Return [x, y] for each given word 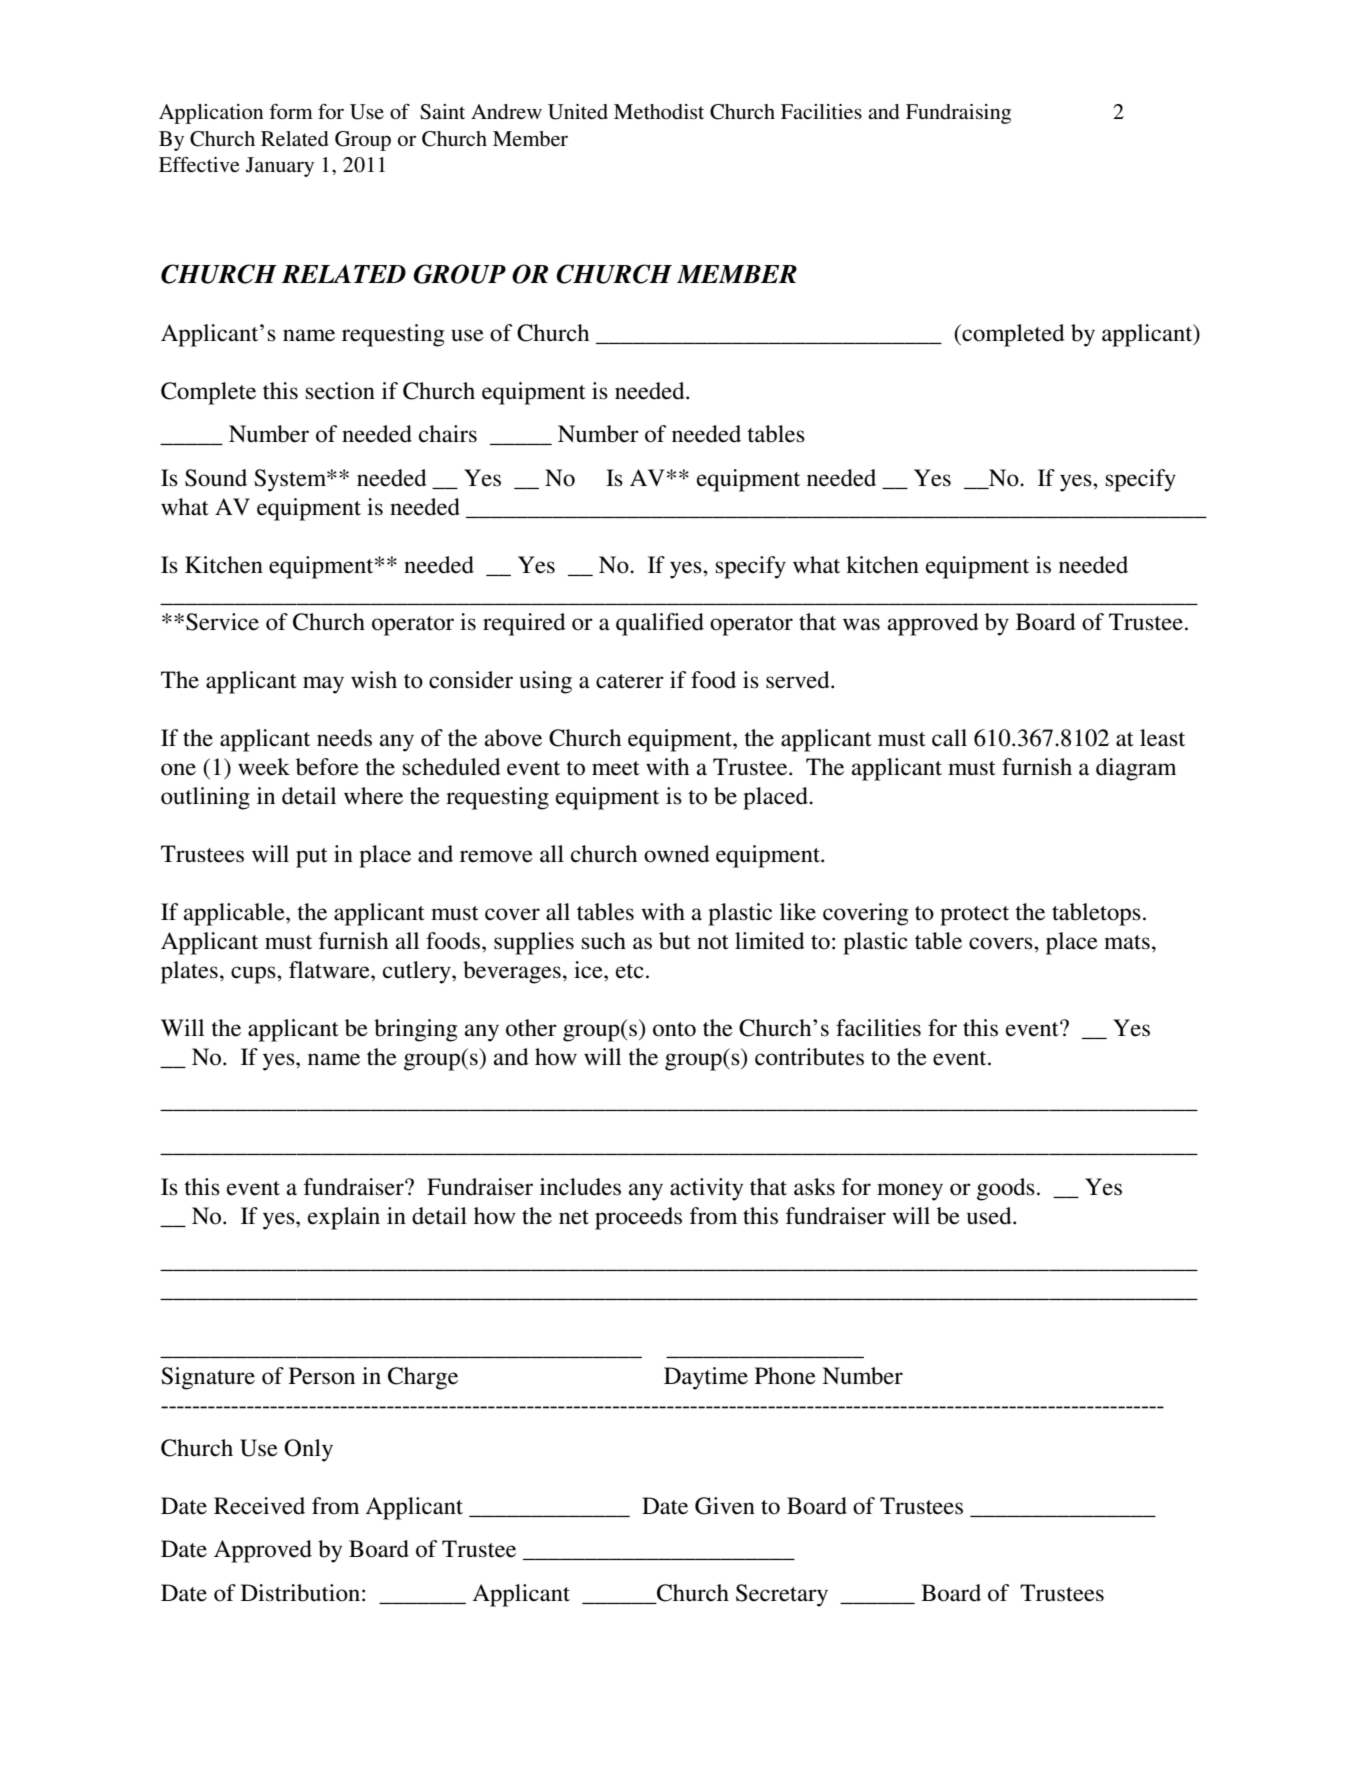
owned [677, 854]
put [312, 858]
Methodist [659, 112]
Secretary [782, 1595]
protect [974, 916]
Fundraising [958, 114]
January [280, 167]
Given [725, 1506]
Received [259, 1506]
